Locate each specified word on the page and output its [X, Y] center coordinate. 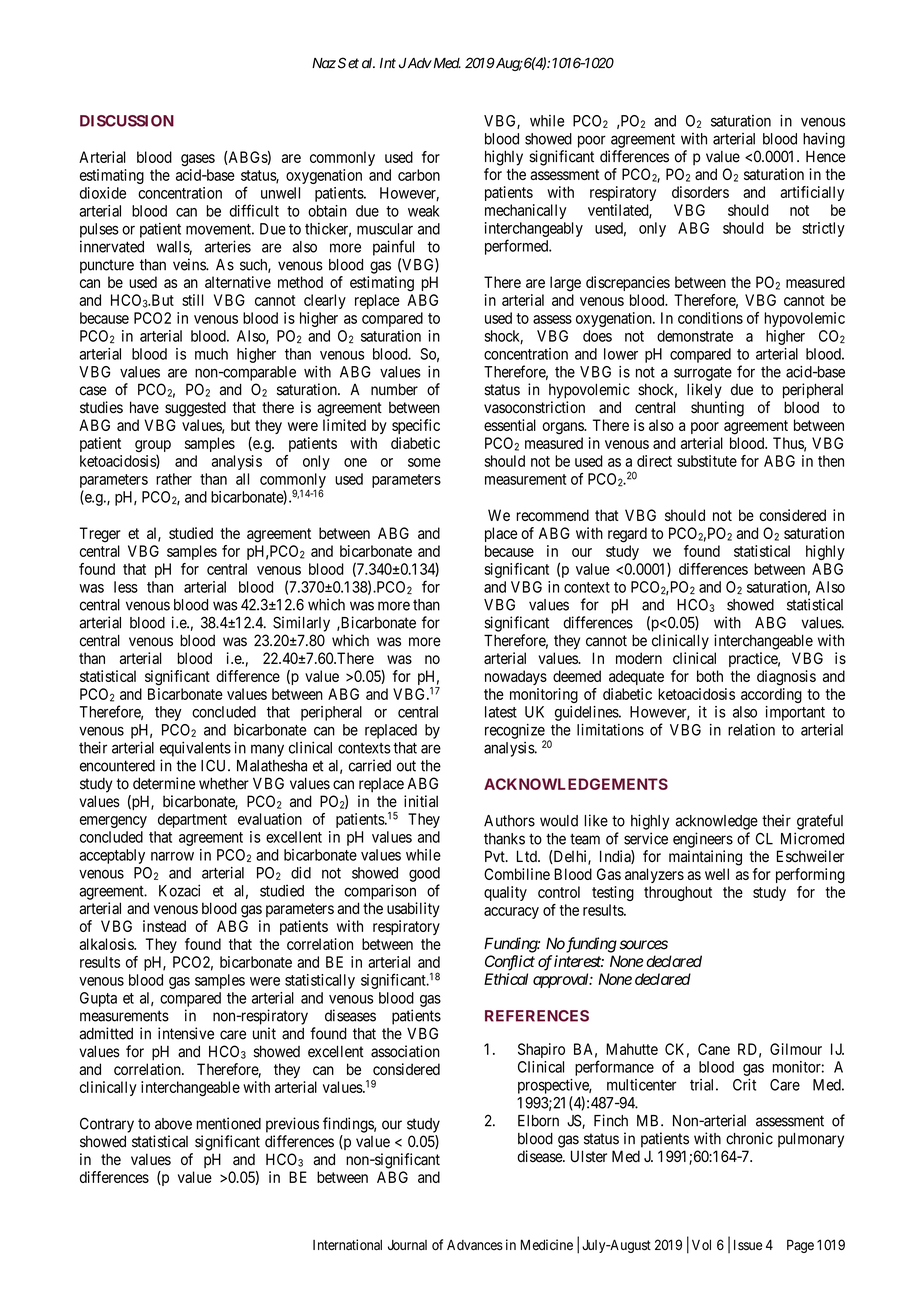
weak [423, 211]
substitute [707, 461]
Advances [475, 1245]
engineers [703, 840]
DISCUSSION [127, 121]
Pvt [496, 856]
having [824, 140]
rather [174, 479]
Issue [748, 1245]
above [173, 1124]
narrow [172, 856]
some [424, 462]
